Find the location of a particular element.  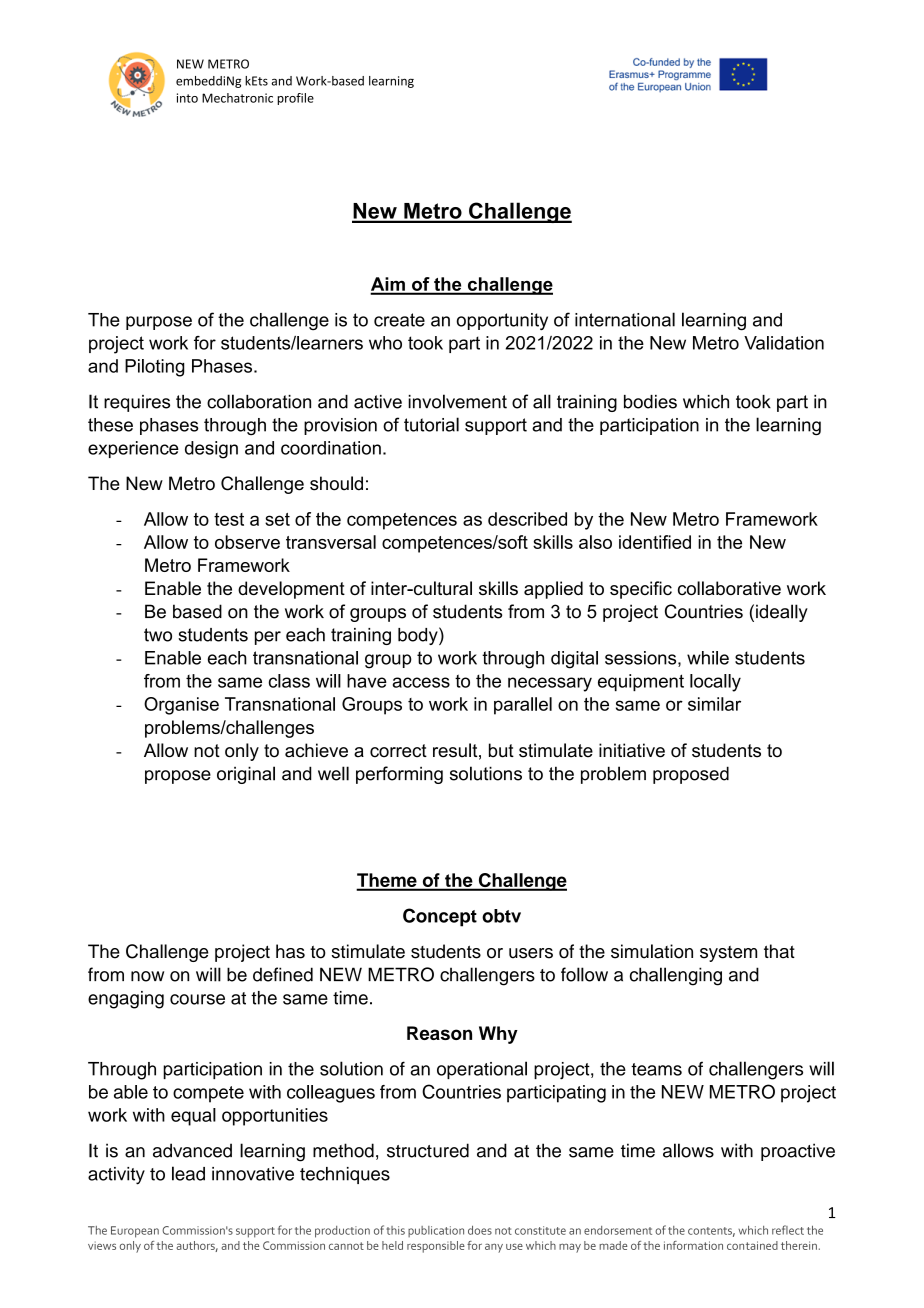

publication is located at coordinates (436, 1231).
